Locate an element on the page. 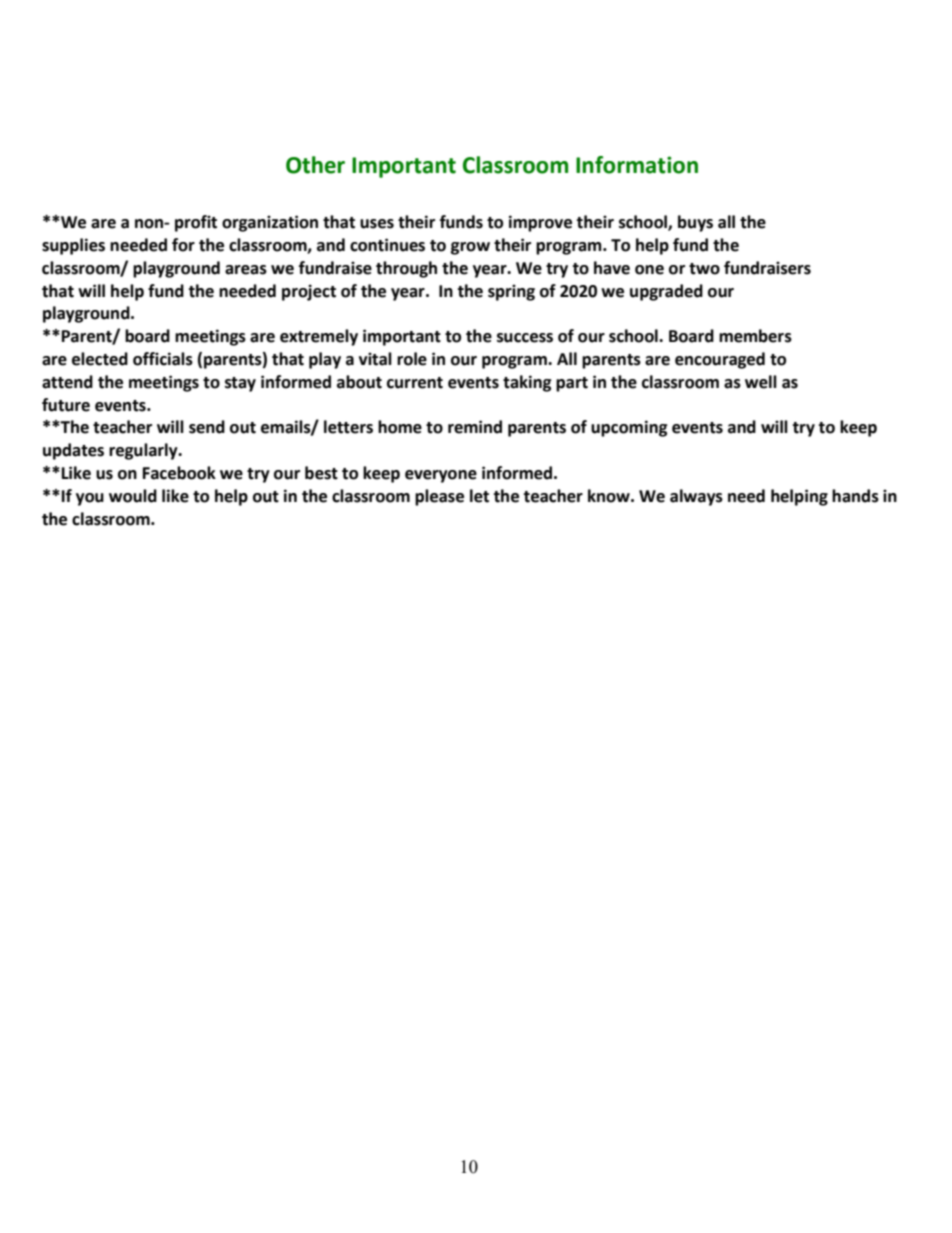 The height and width of the image is (1233, 952). would is located at coordinates (133, 496).
